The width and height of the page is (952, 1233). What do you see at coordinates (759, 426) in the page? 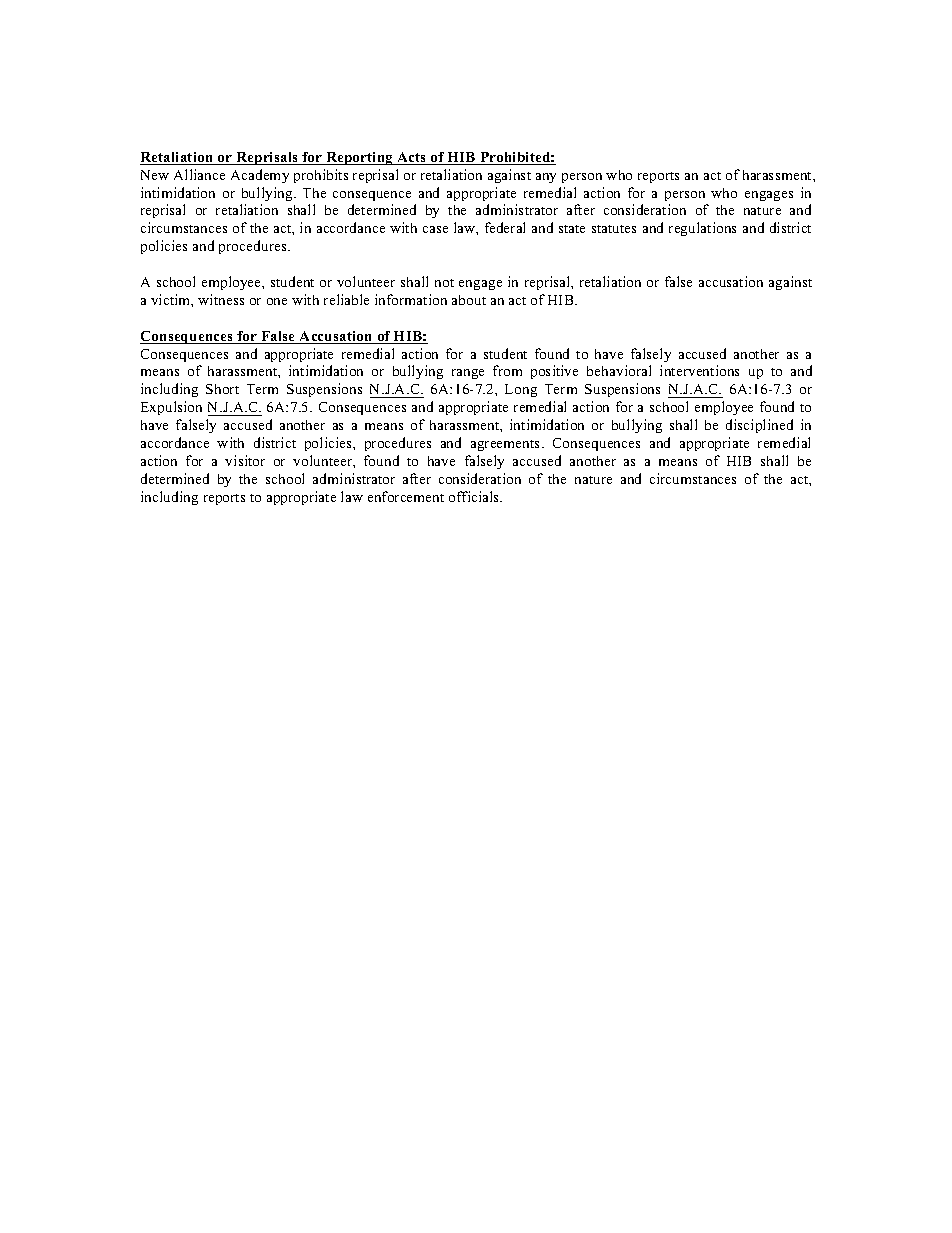
I see `disciplined` at bounding box center [759, 426].
